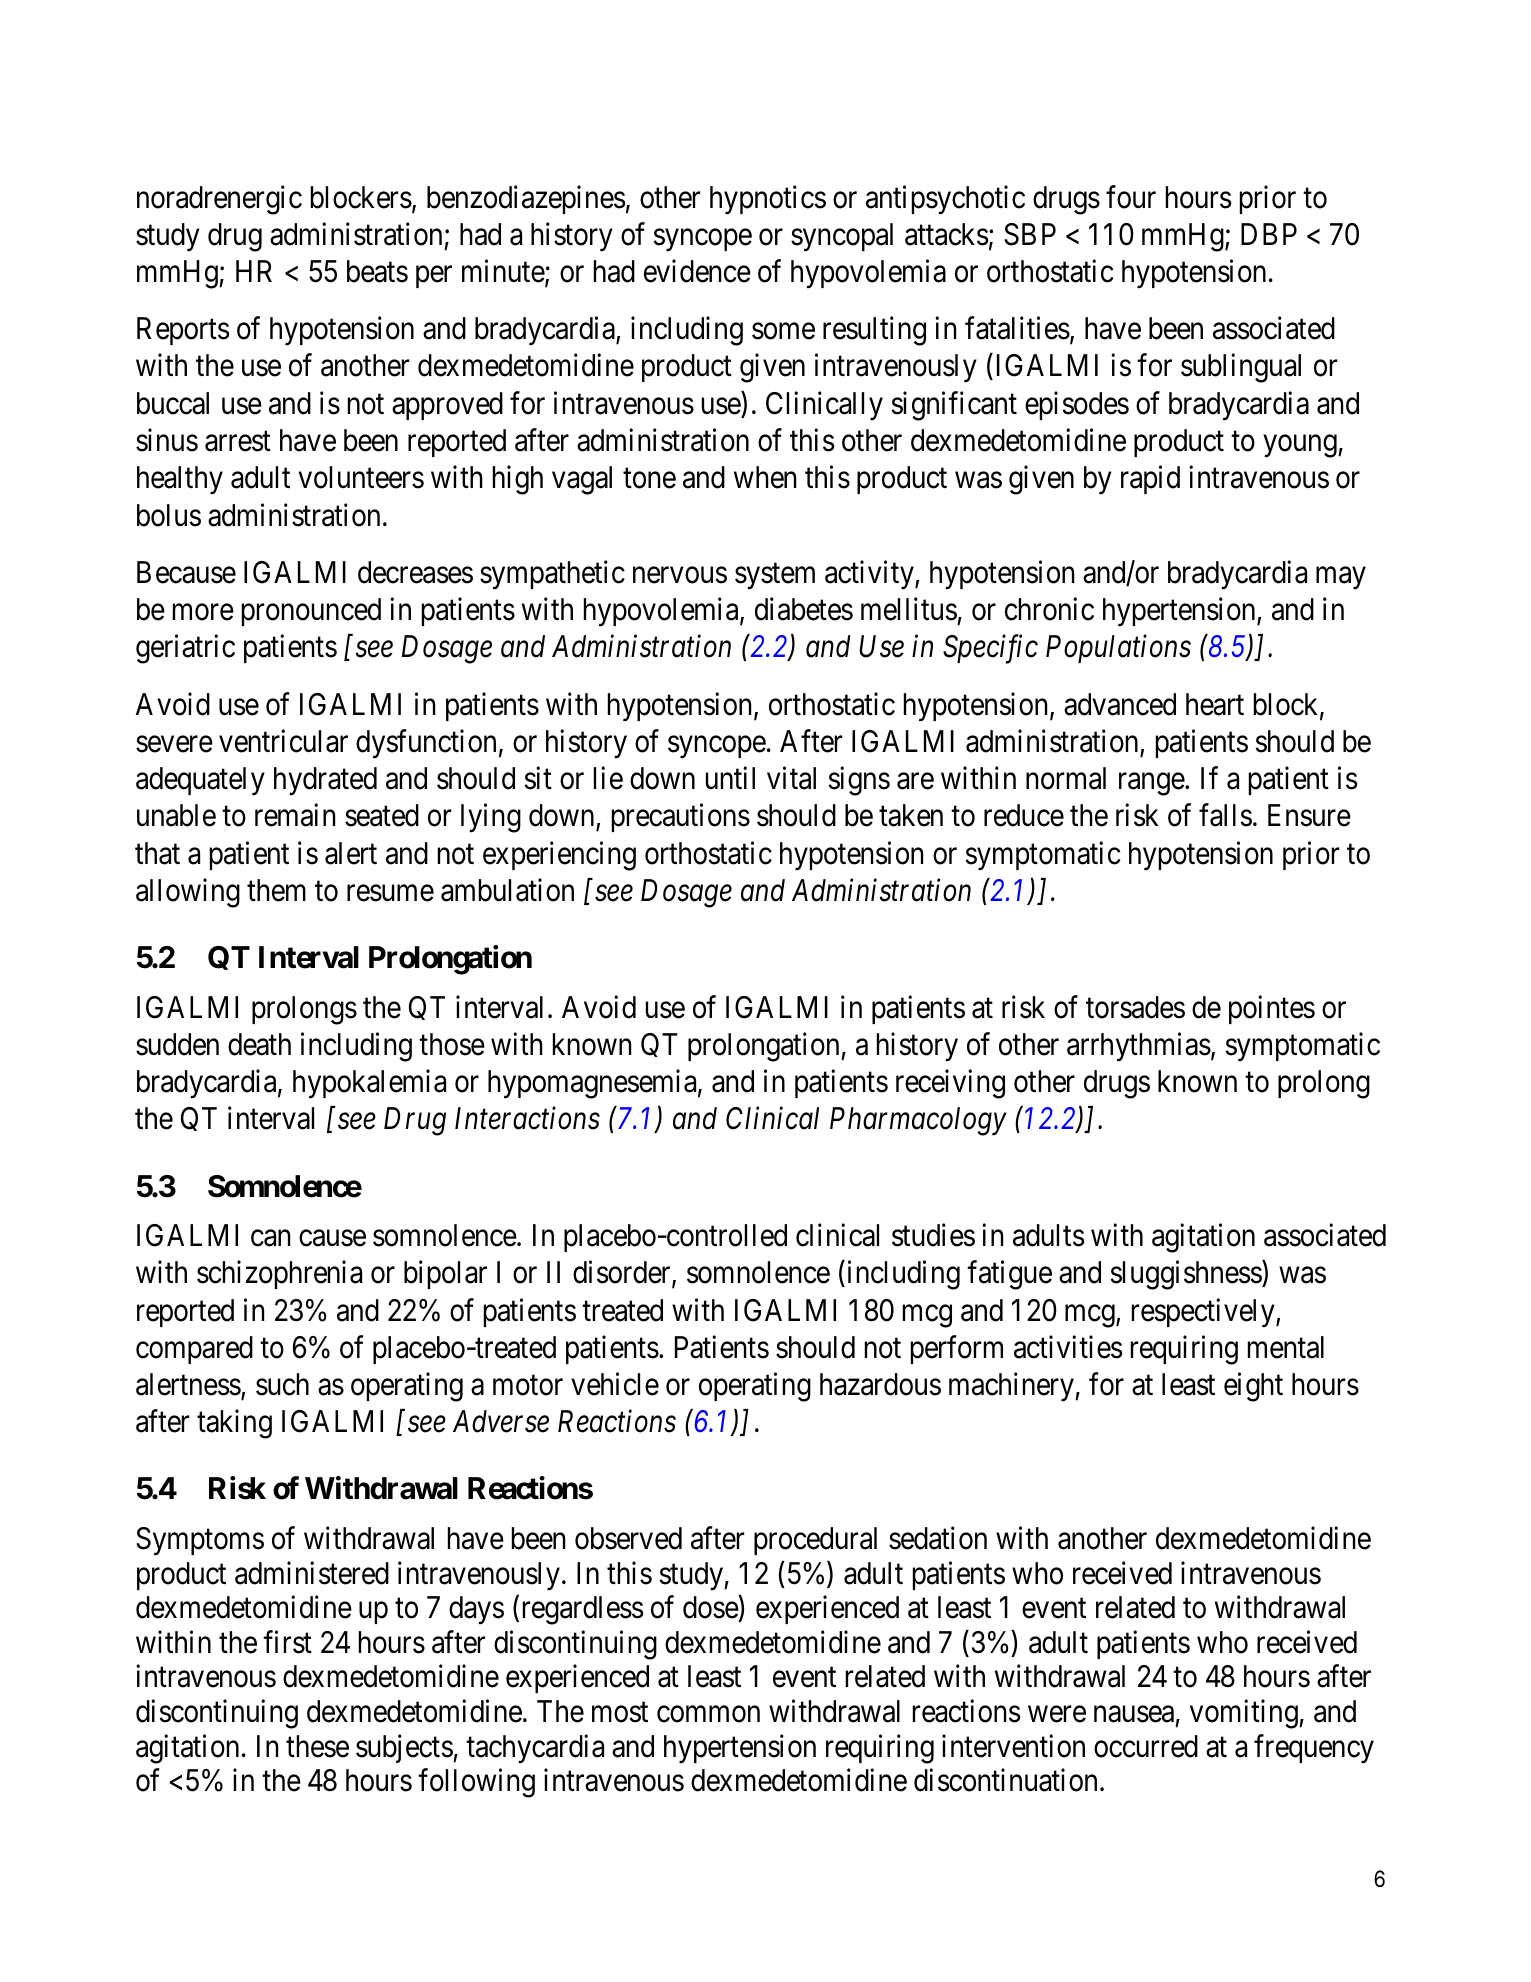 This document has height=1982, width=1531. Describe the element at coordinates (317, 1746) in the document. I see `these` at that location.
